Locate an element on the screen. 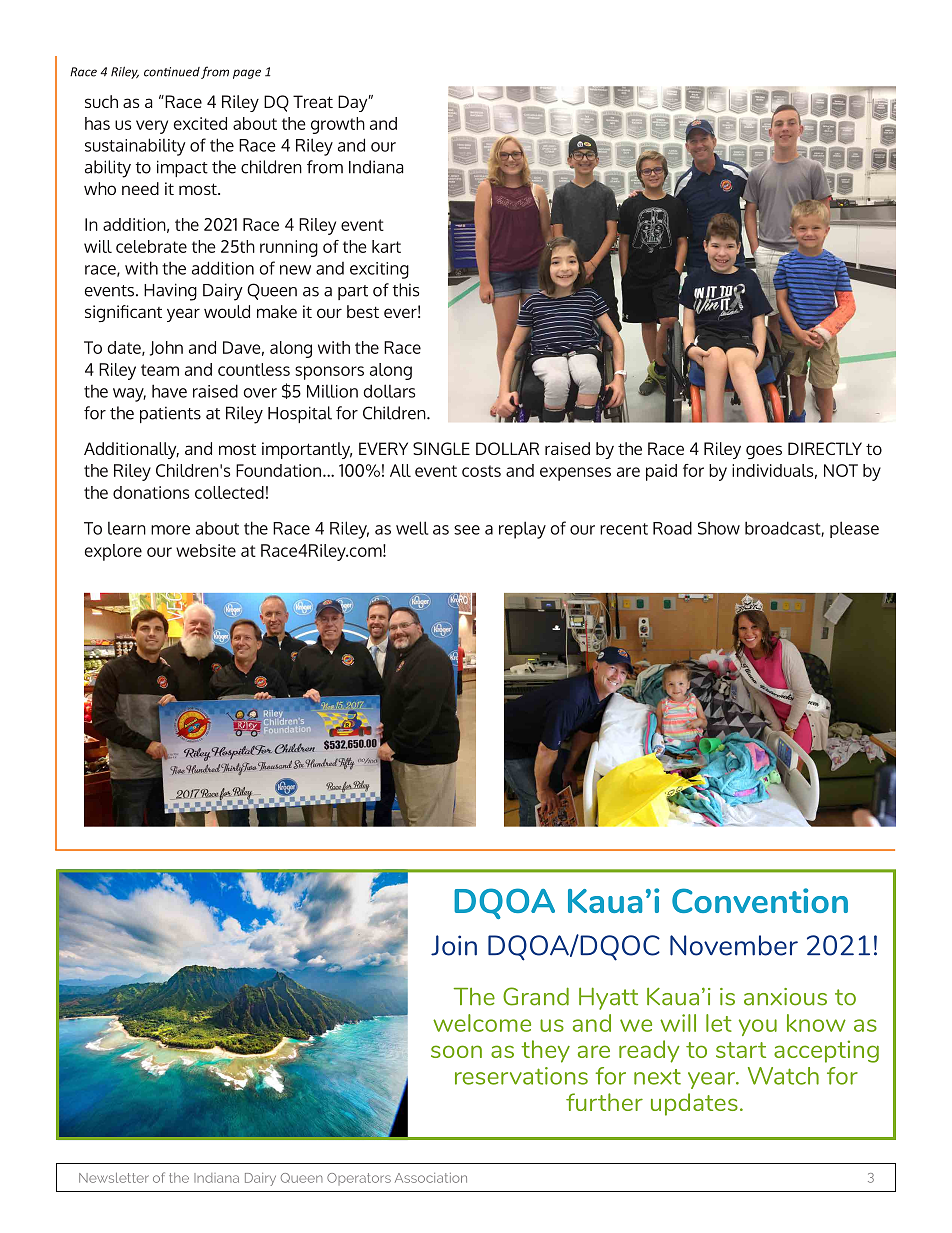 The width and height of the screenshot is (952, 1233). SINGLE is located at coordinates (441, 448).
